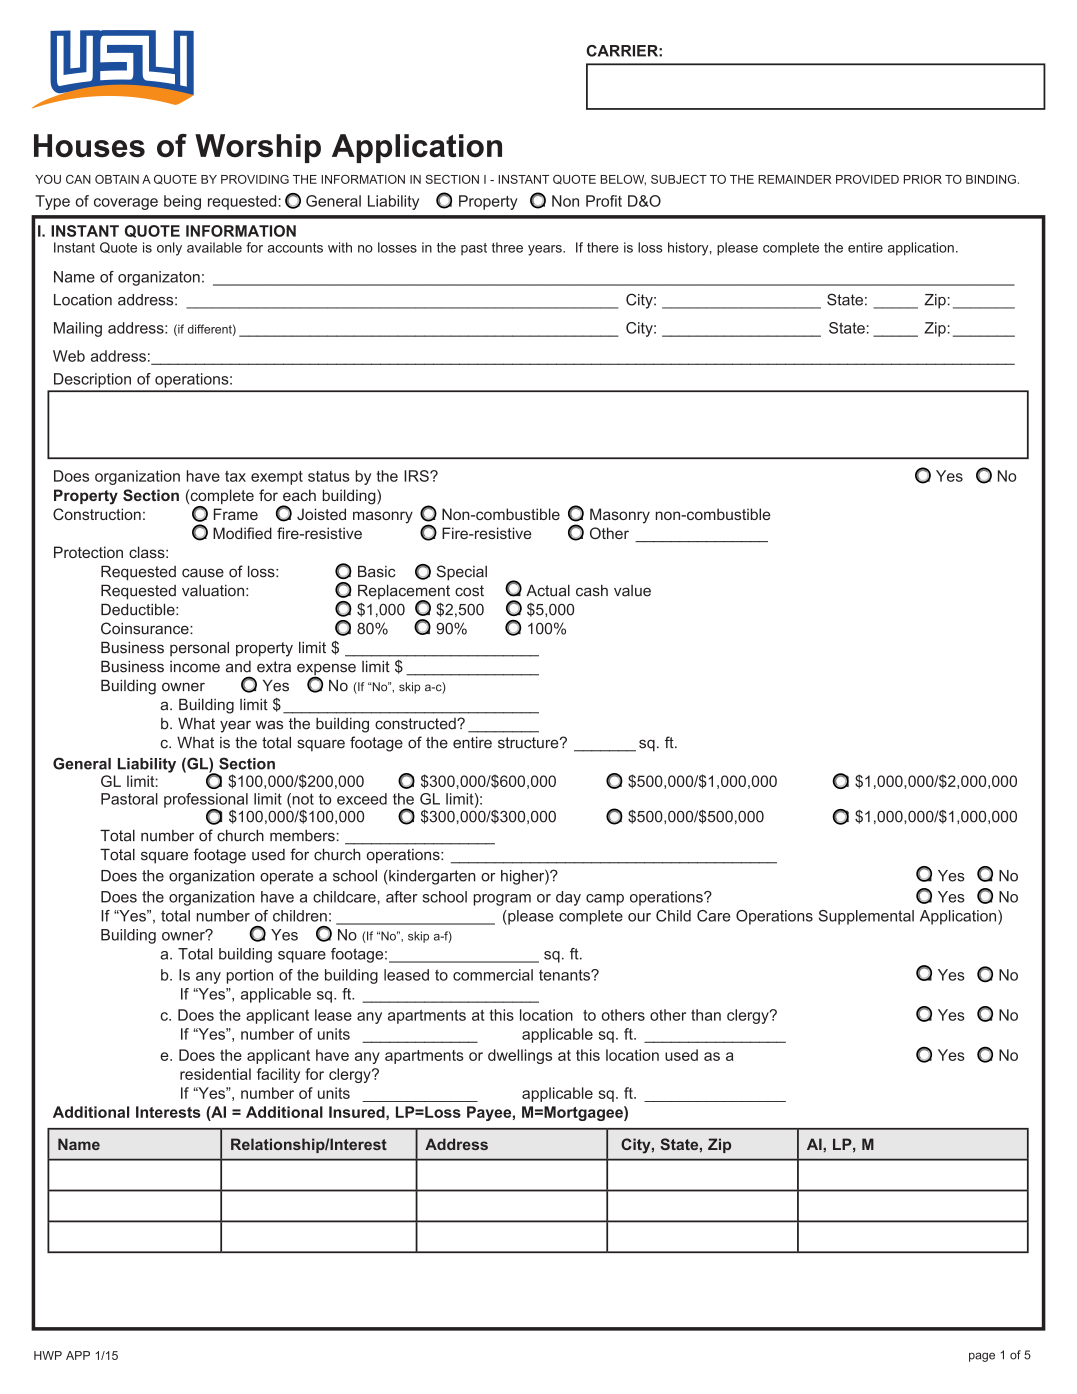 This screenshot has height=1394, width=1077. I want to click on facility, so click(278, 1075).
